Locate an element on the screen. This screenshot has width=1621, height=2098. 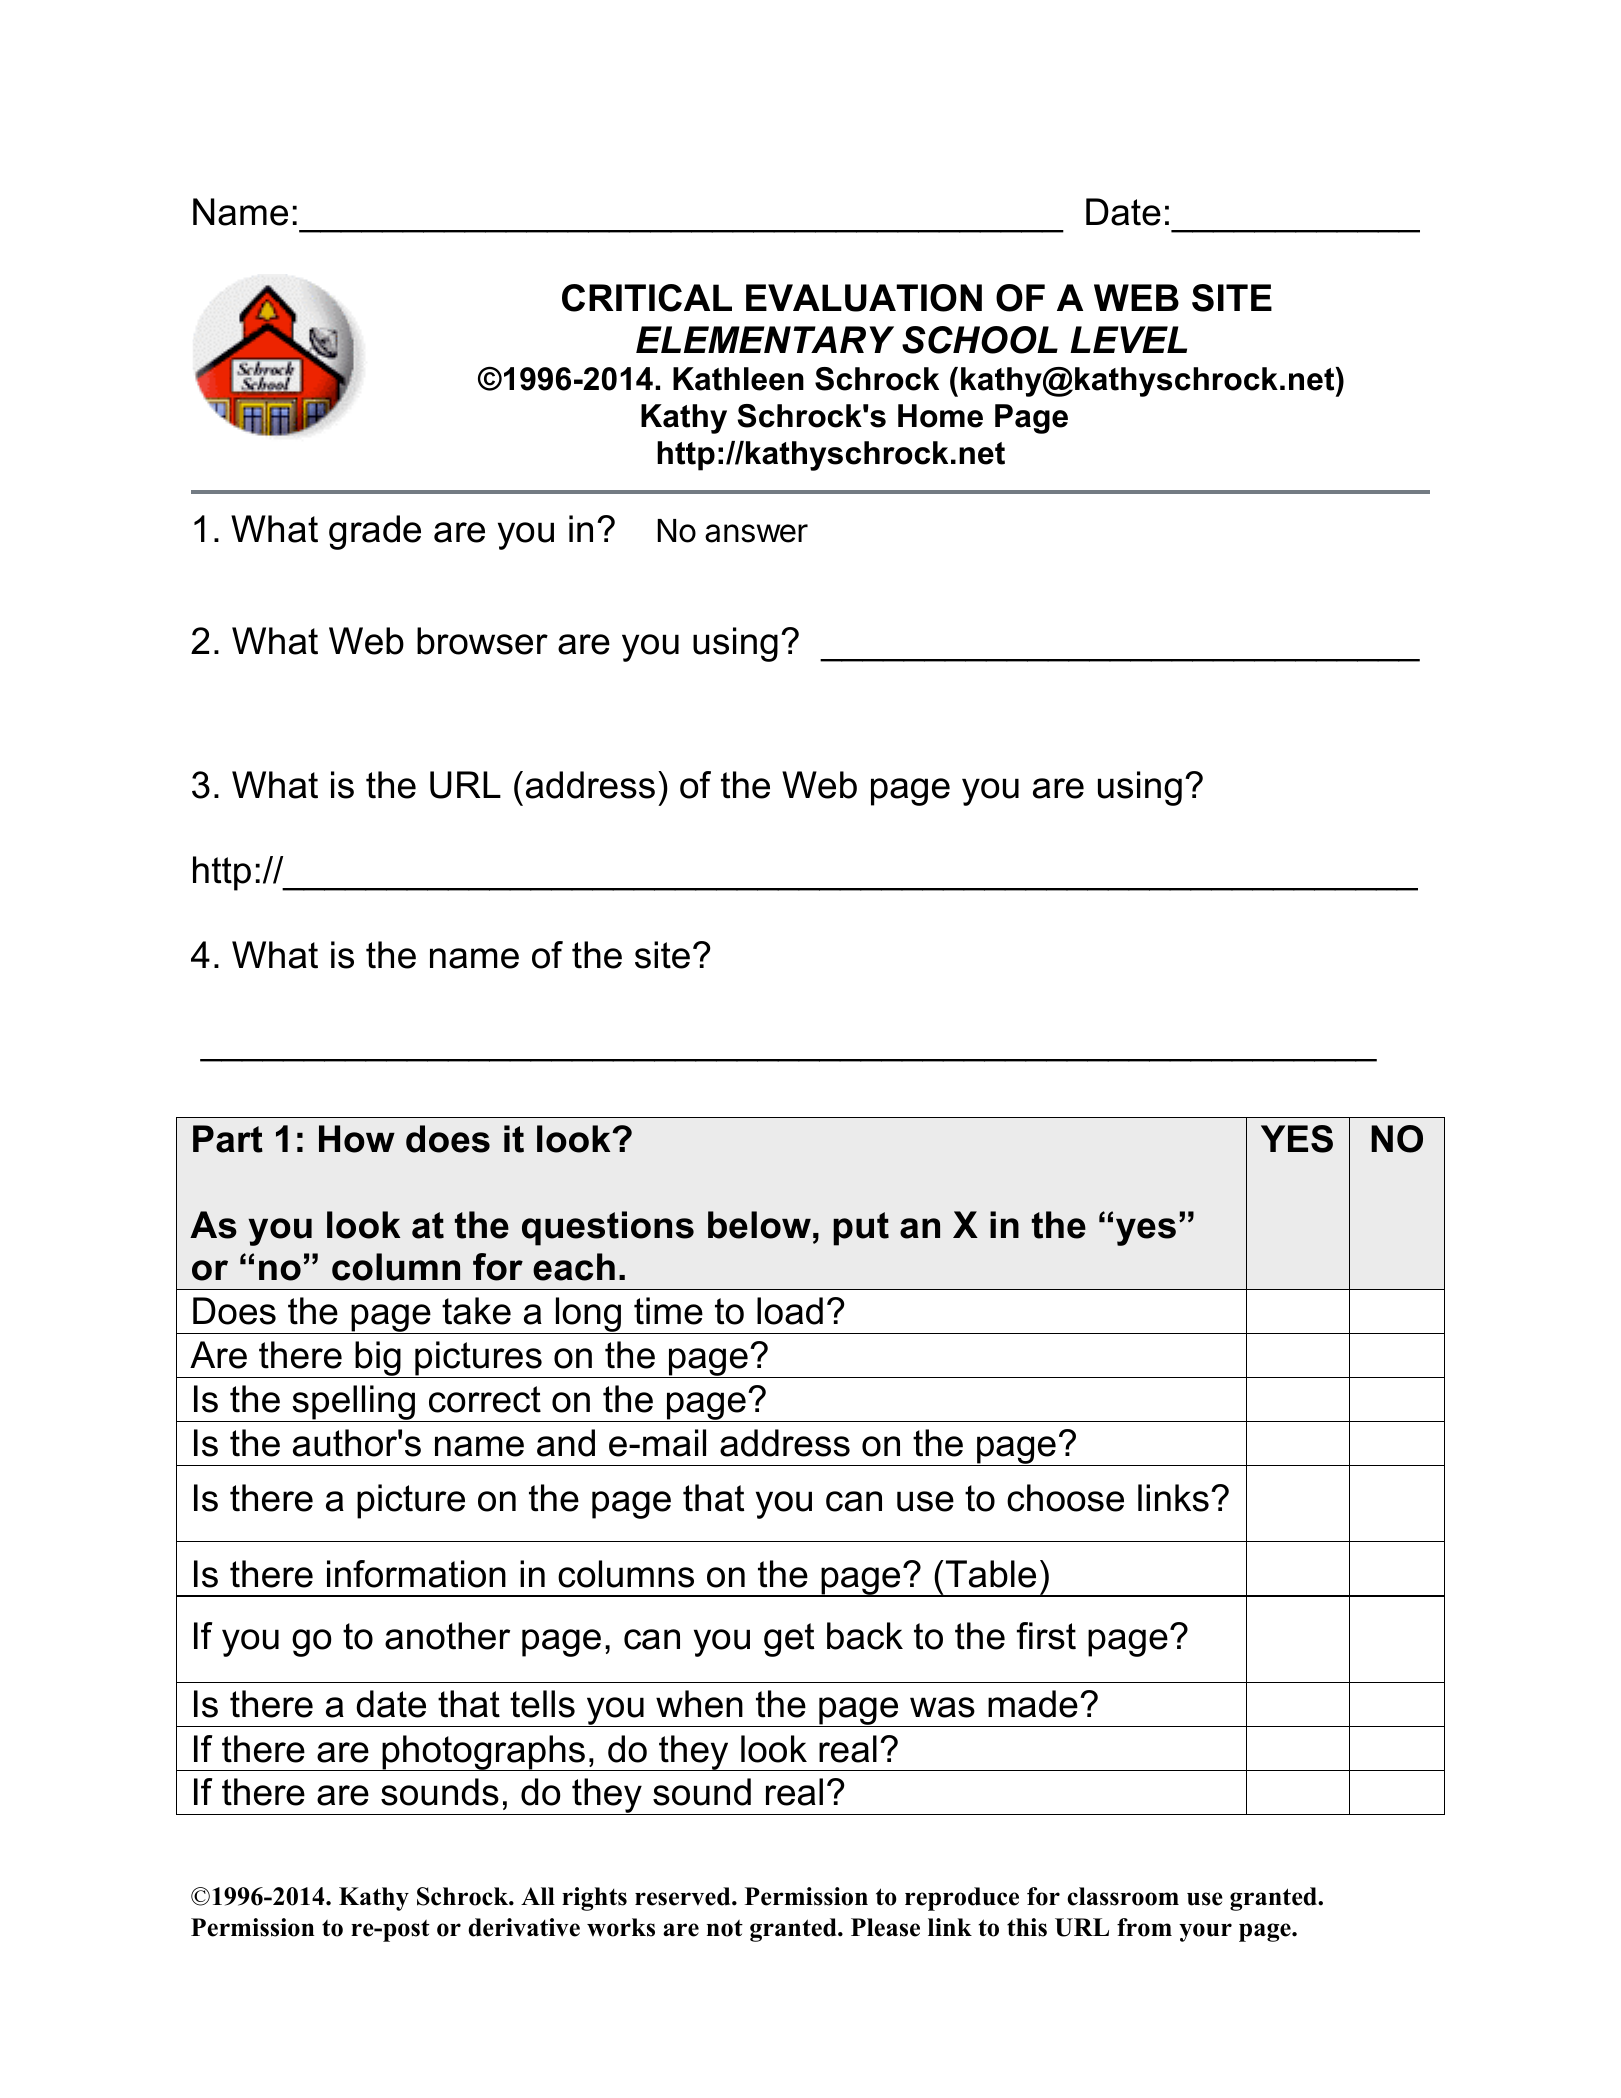
How is located at coordinates (357, 1139).
